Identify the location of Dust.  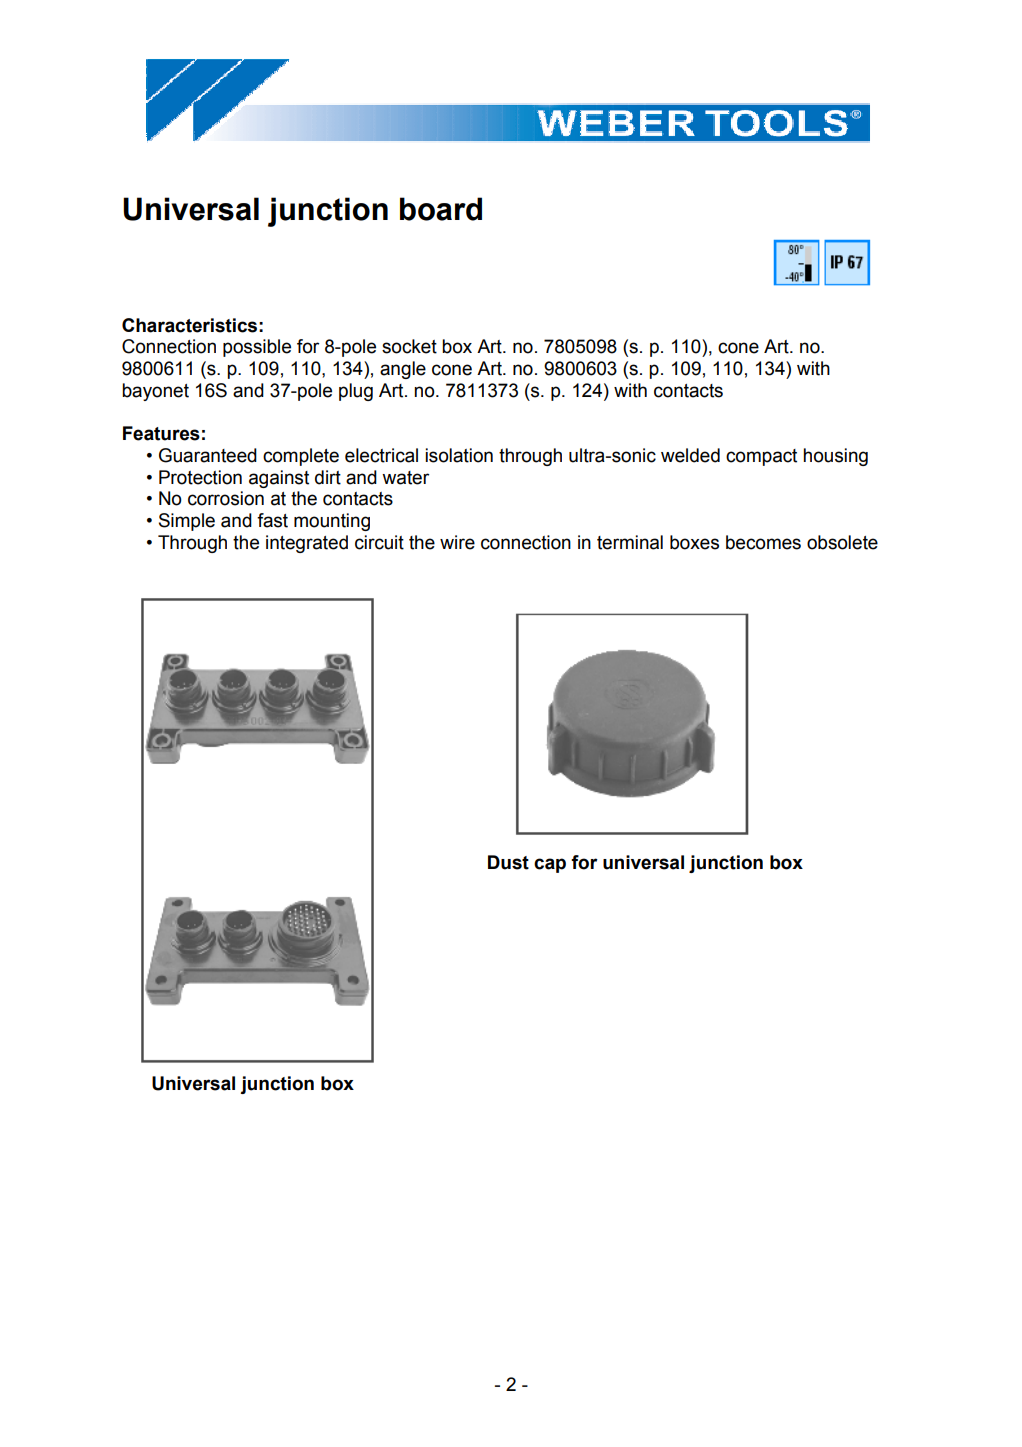
(508, 862).
